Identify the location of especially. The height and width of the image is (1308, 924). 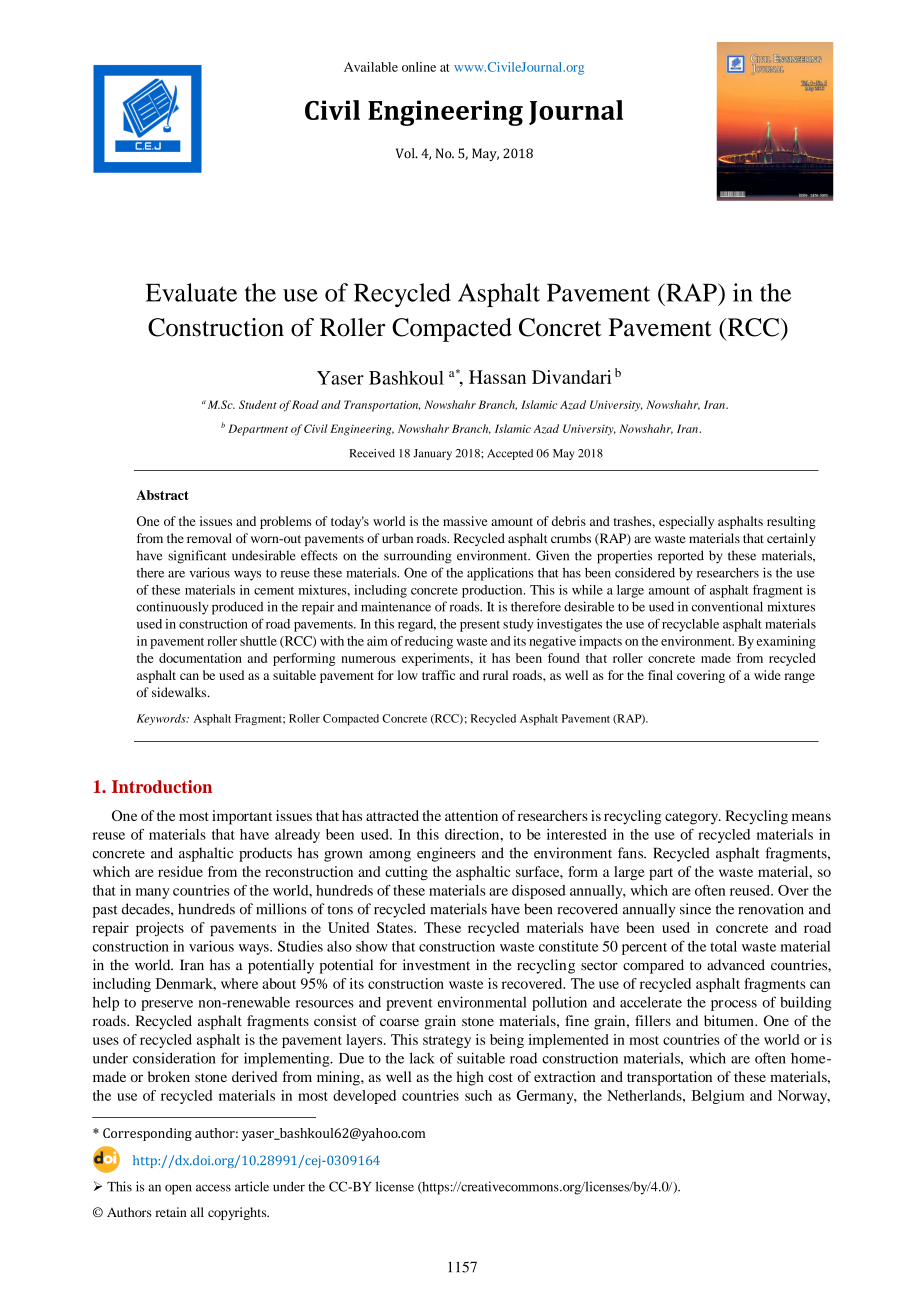
(686, 522).
